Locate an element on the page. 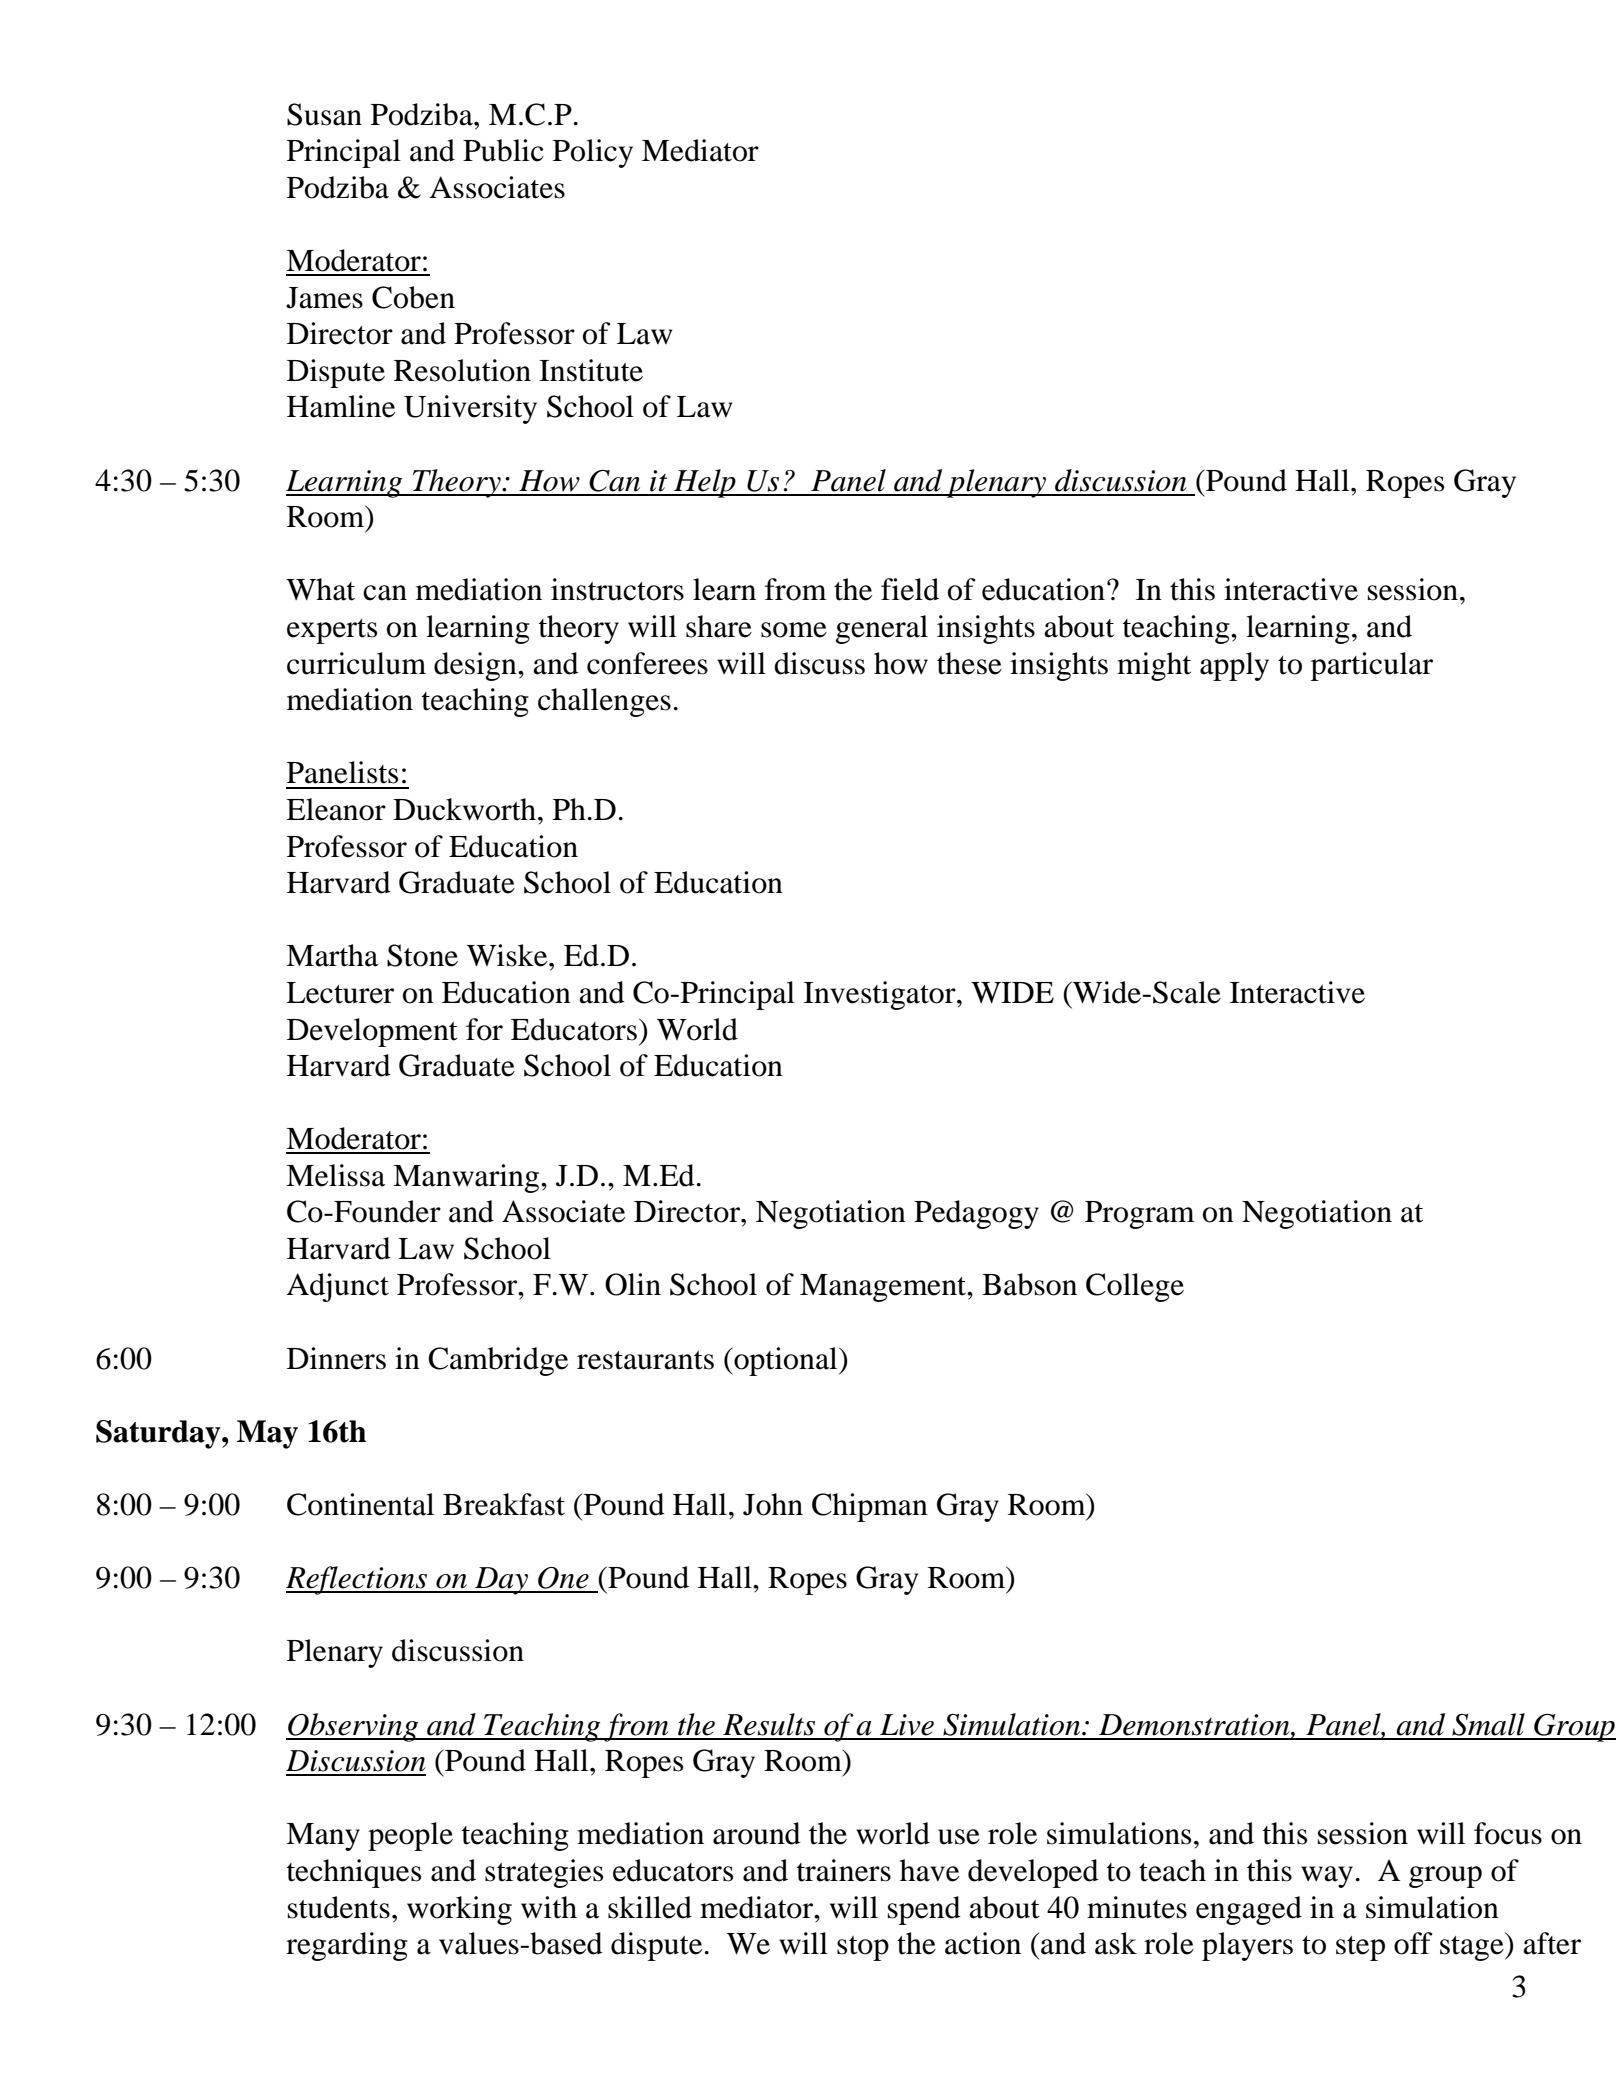 Image resolution: width=1623 pixels, height=2100 pixels. College is located at coordinates (1135, 1287).
